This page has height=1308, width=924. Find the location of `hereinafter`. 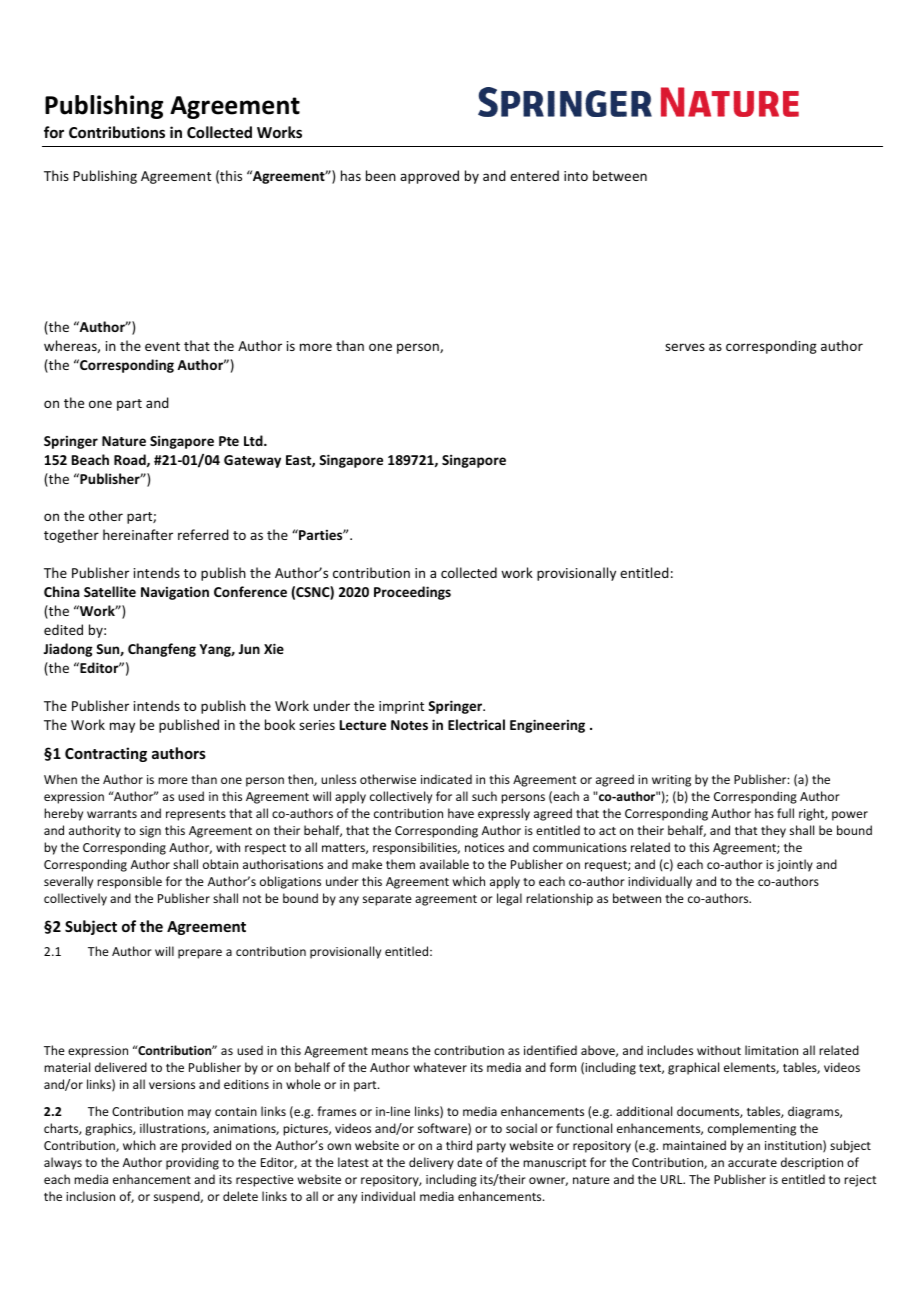

hereinafter is located at coordinates (138, 534).
